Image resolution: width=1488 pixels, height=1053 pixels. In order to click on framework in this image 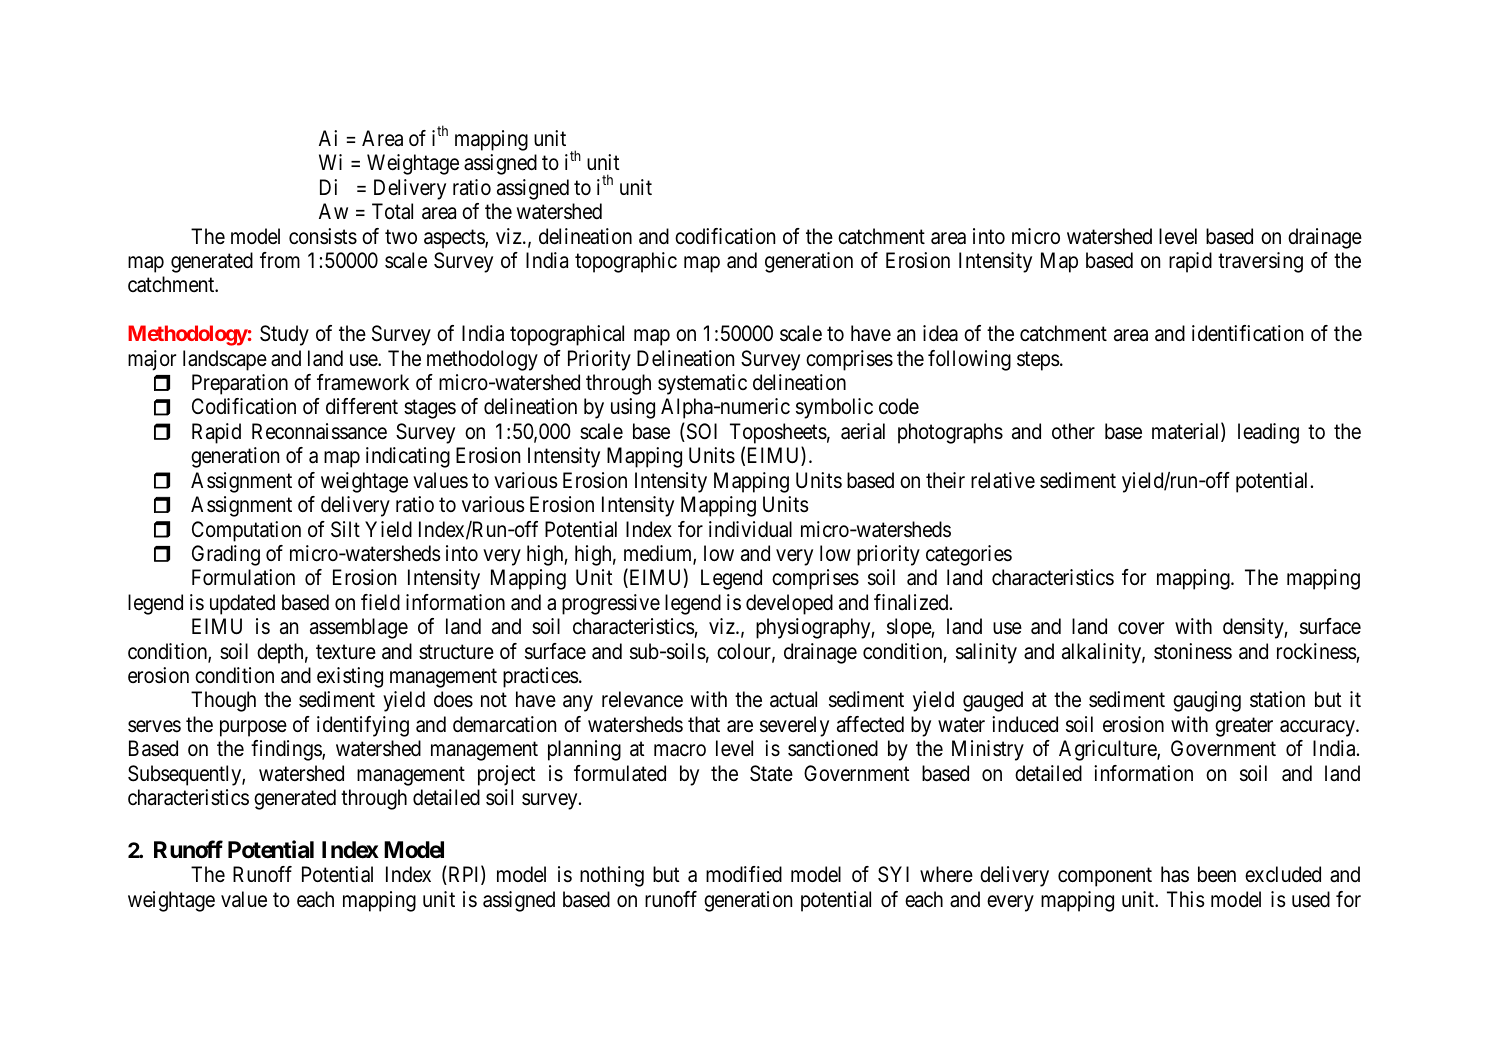, I will do `click(363, 382)`.
